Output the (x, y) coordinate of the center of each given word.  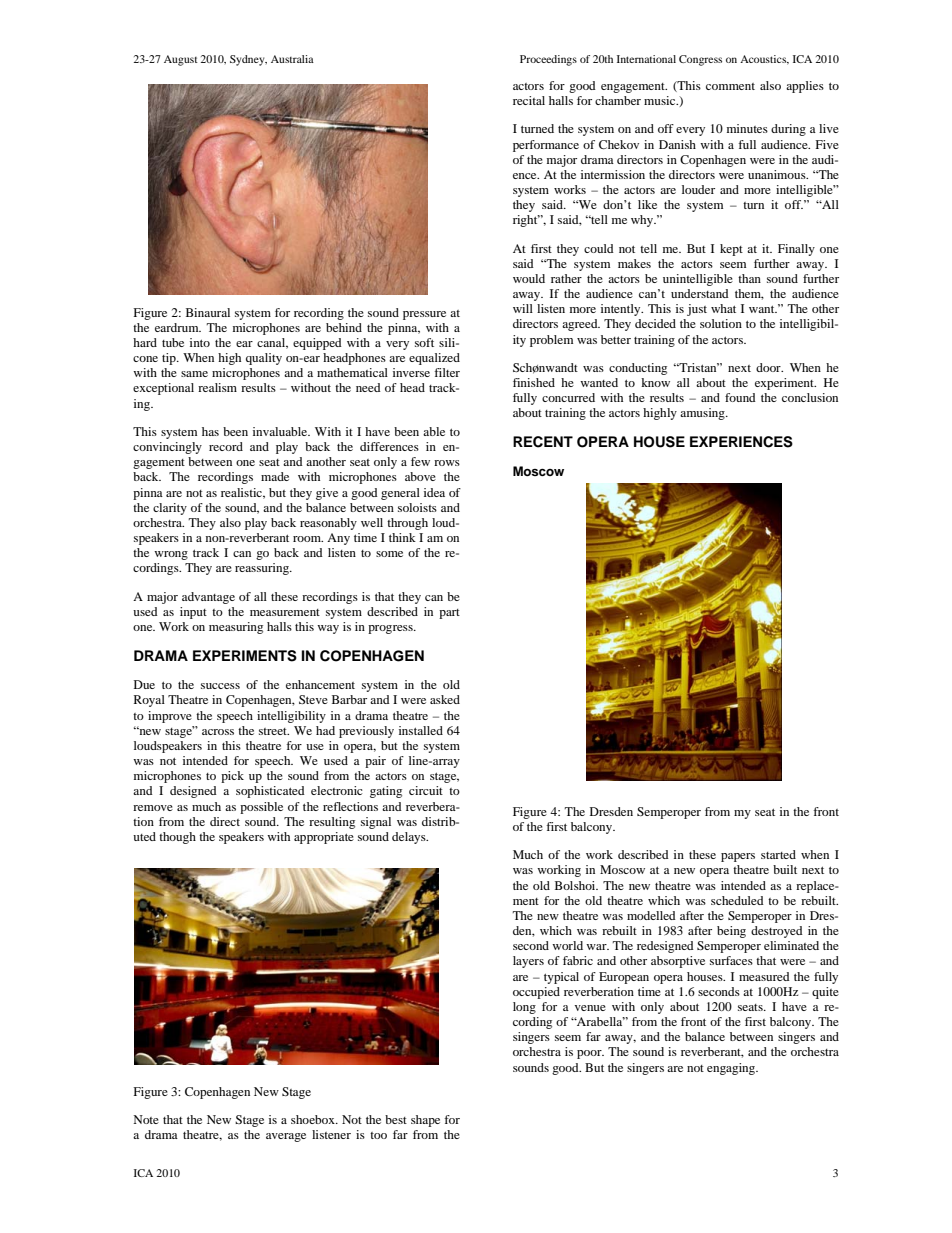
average (286, 1137)
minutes (747, 128)
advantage (208, 598)
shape (425, 1121)
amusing (703, 414)
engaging (732, 1069)
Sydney (248, 60)
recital (529, 100)
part (449, 614)
